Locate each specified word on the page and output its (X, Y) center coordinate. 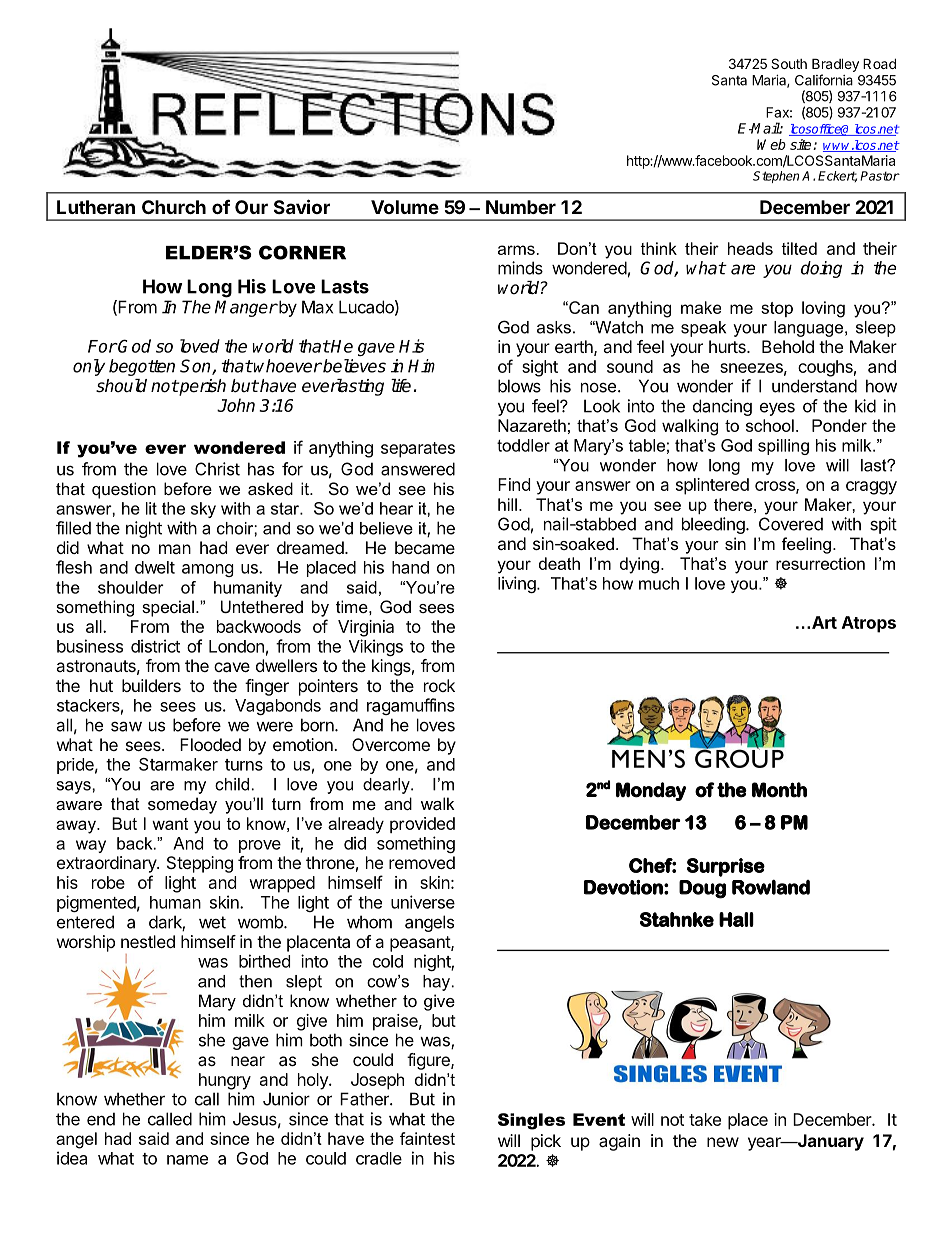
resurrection (820, 563)
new (723, 1142)
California (824, 80)
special (168, 608)
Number (521, 207)
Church (174, 207)
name (187, 1160)
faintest (427, 1138)
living (518, 584)
